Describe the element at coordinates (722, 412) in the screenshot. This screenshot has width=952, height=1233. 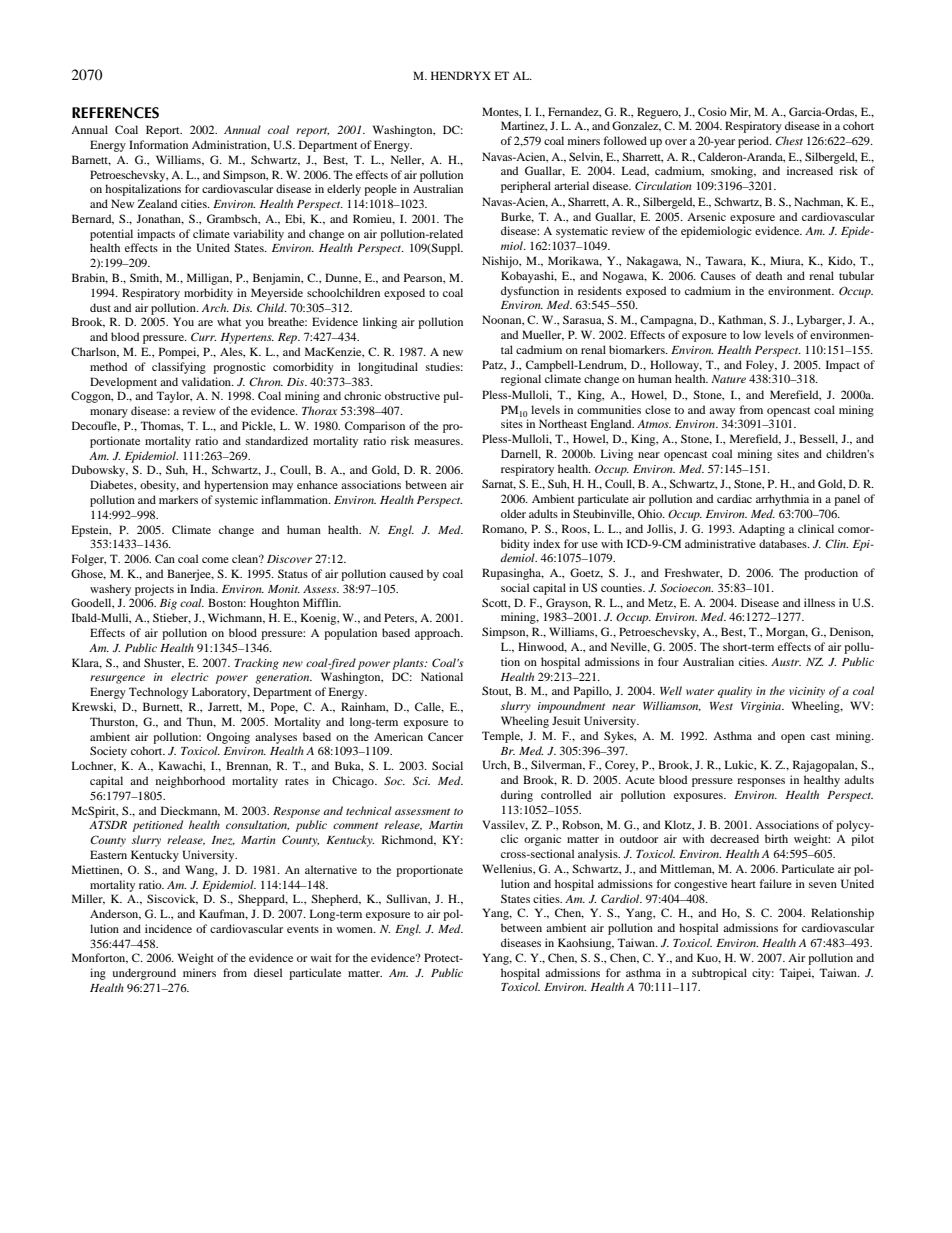
I see `away` at that location.
